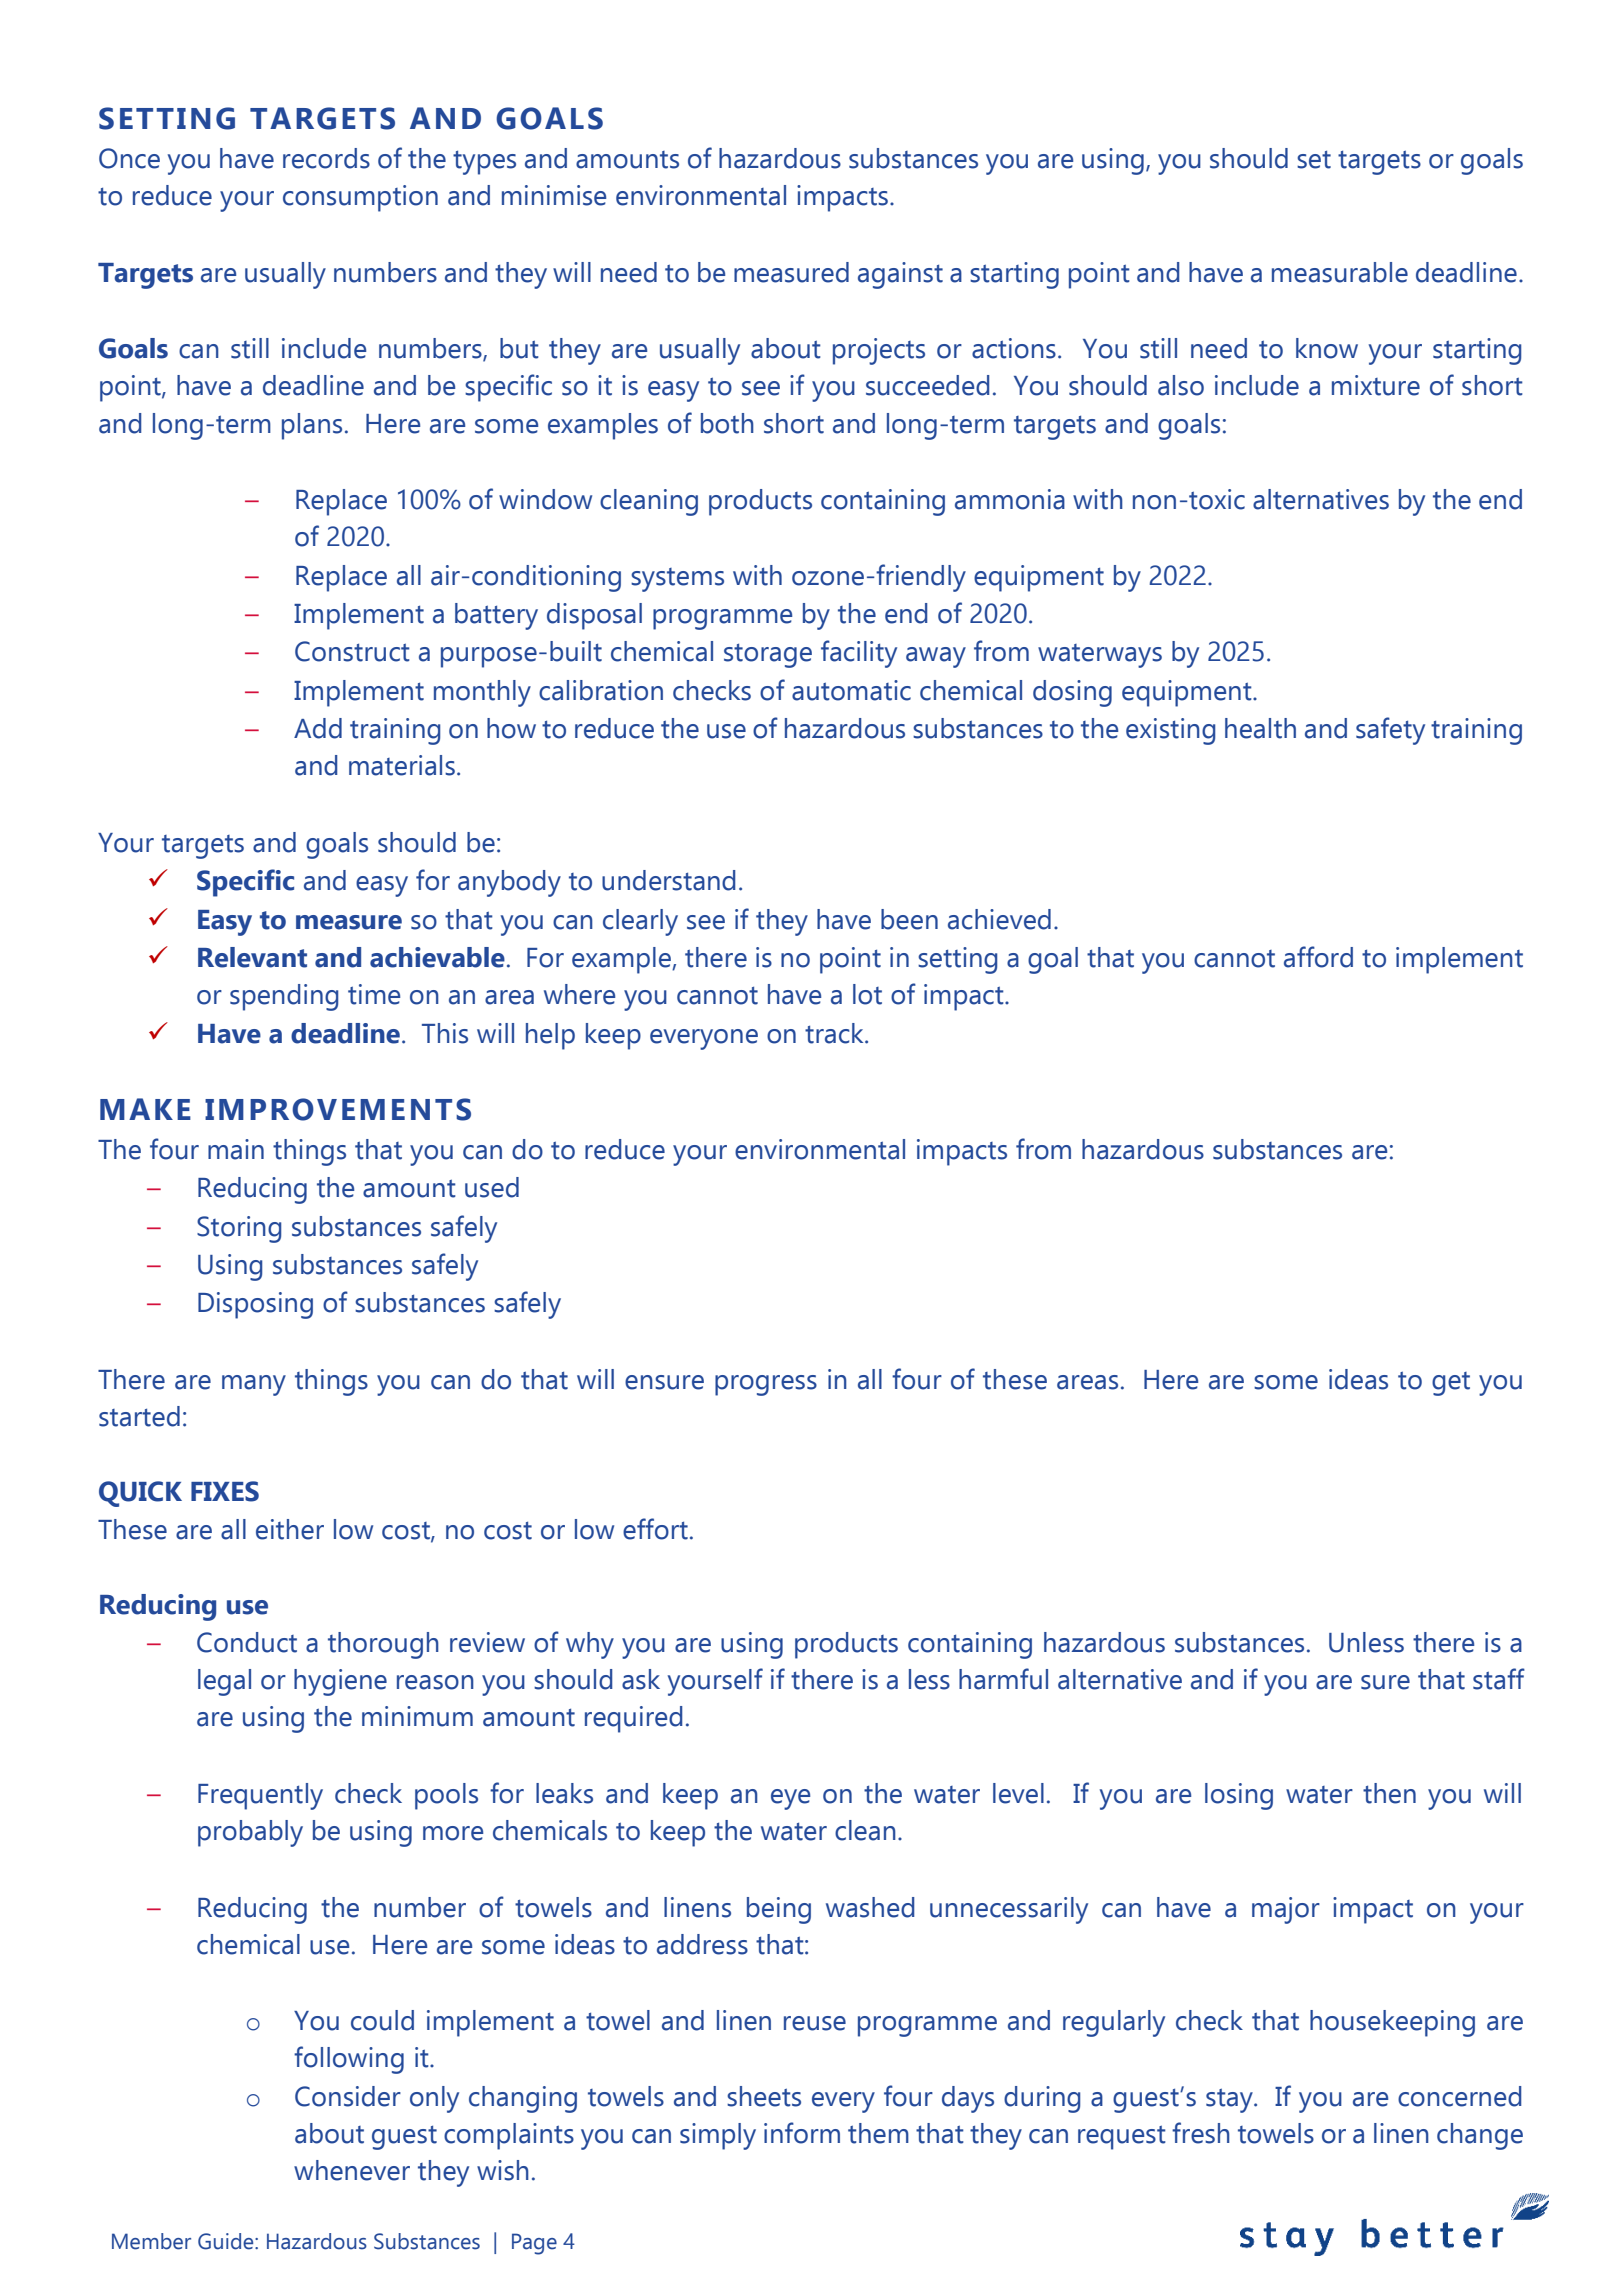 The image size is (1622, 2295). Describe the element at coordinates (352, 2170) in the screenshot. I see `whenever` at that location.
